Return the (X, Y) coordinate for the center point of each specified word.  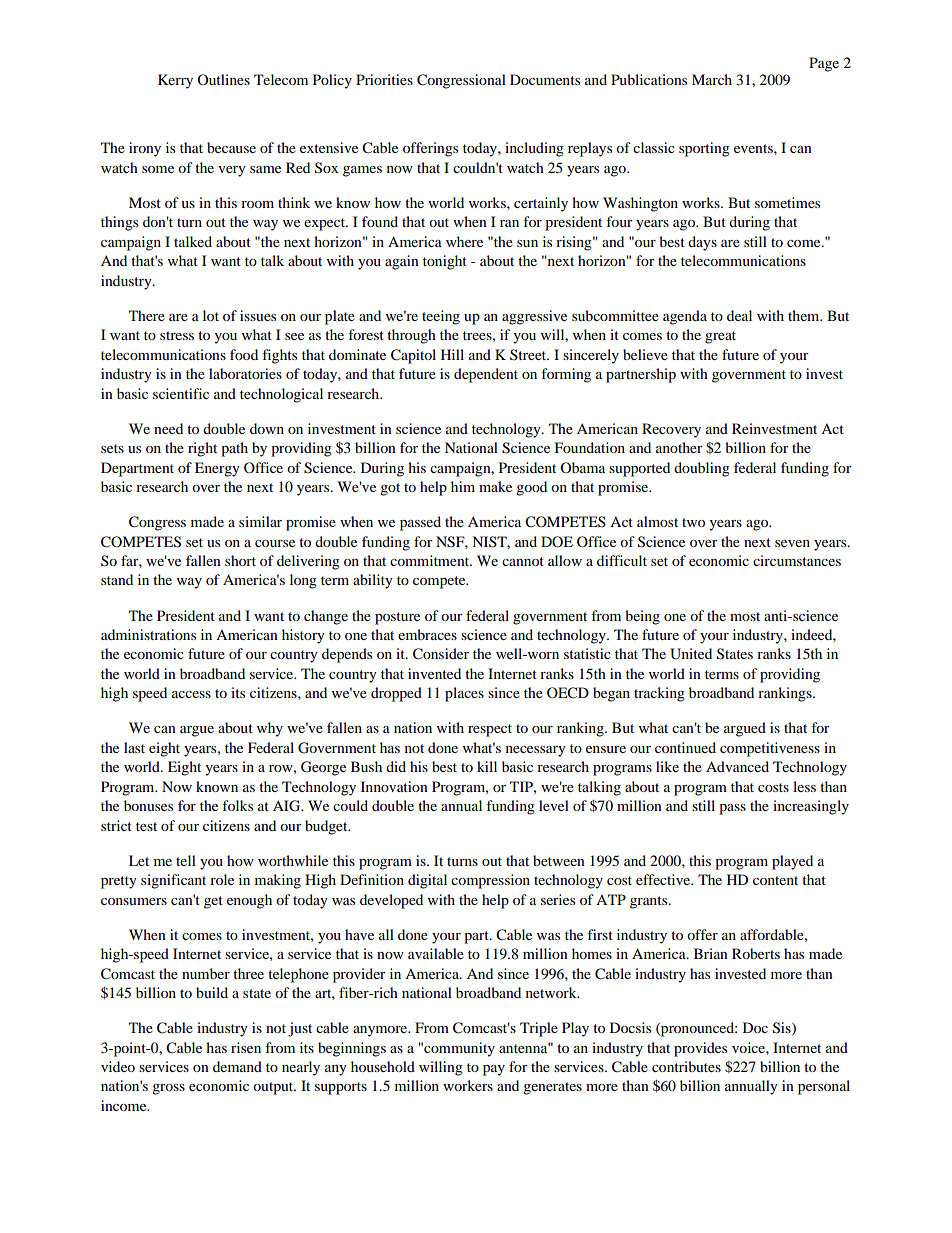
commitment (431, 560)
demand (237, 1066)
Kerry (175, 81)
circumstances (797, 560)
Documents (545, 79)
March (712, 79)
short (240, 560)
